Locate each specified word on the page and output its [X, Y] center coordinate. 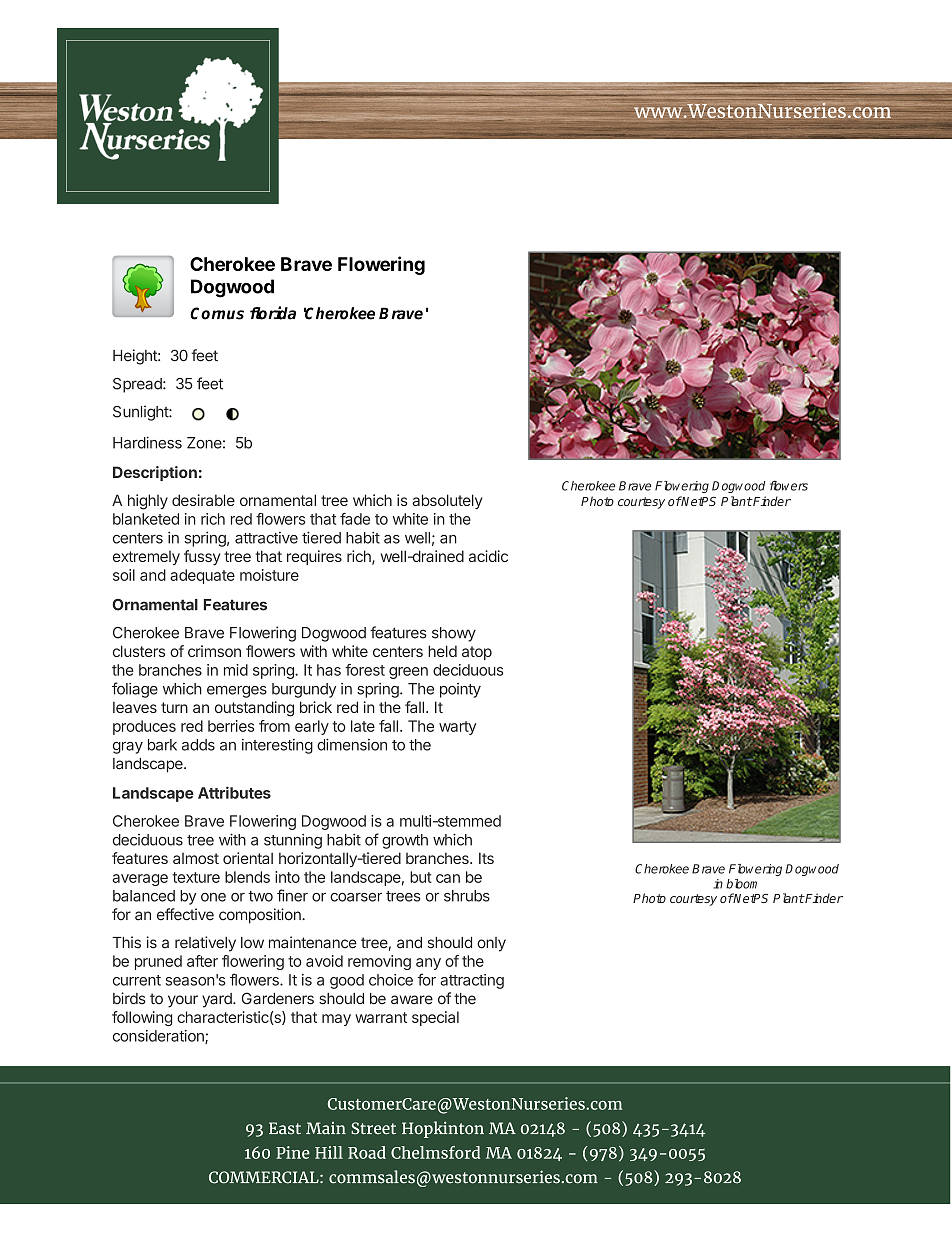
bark [162, 745]
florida [273, 313]
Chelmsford [435, 1152]
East [285, 1128]
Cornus [217, 313]
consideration [159, 1037]
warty [457, 728]
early [312, 727]
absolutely [447, 501]
